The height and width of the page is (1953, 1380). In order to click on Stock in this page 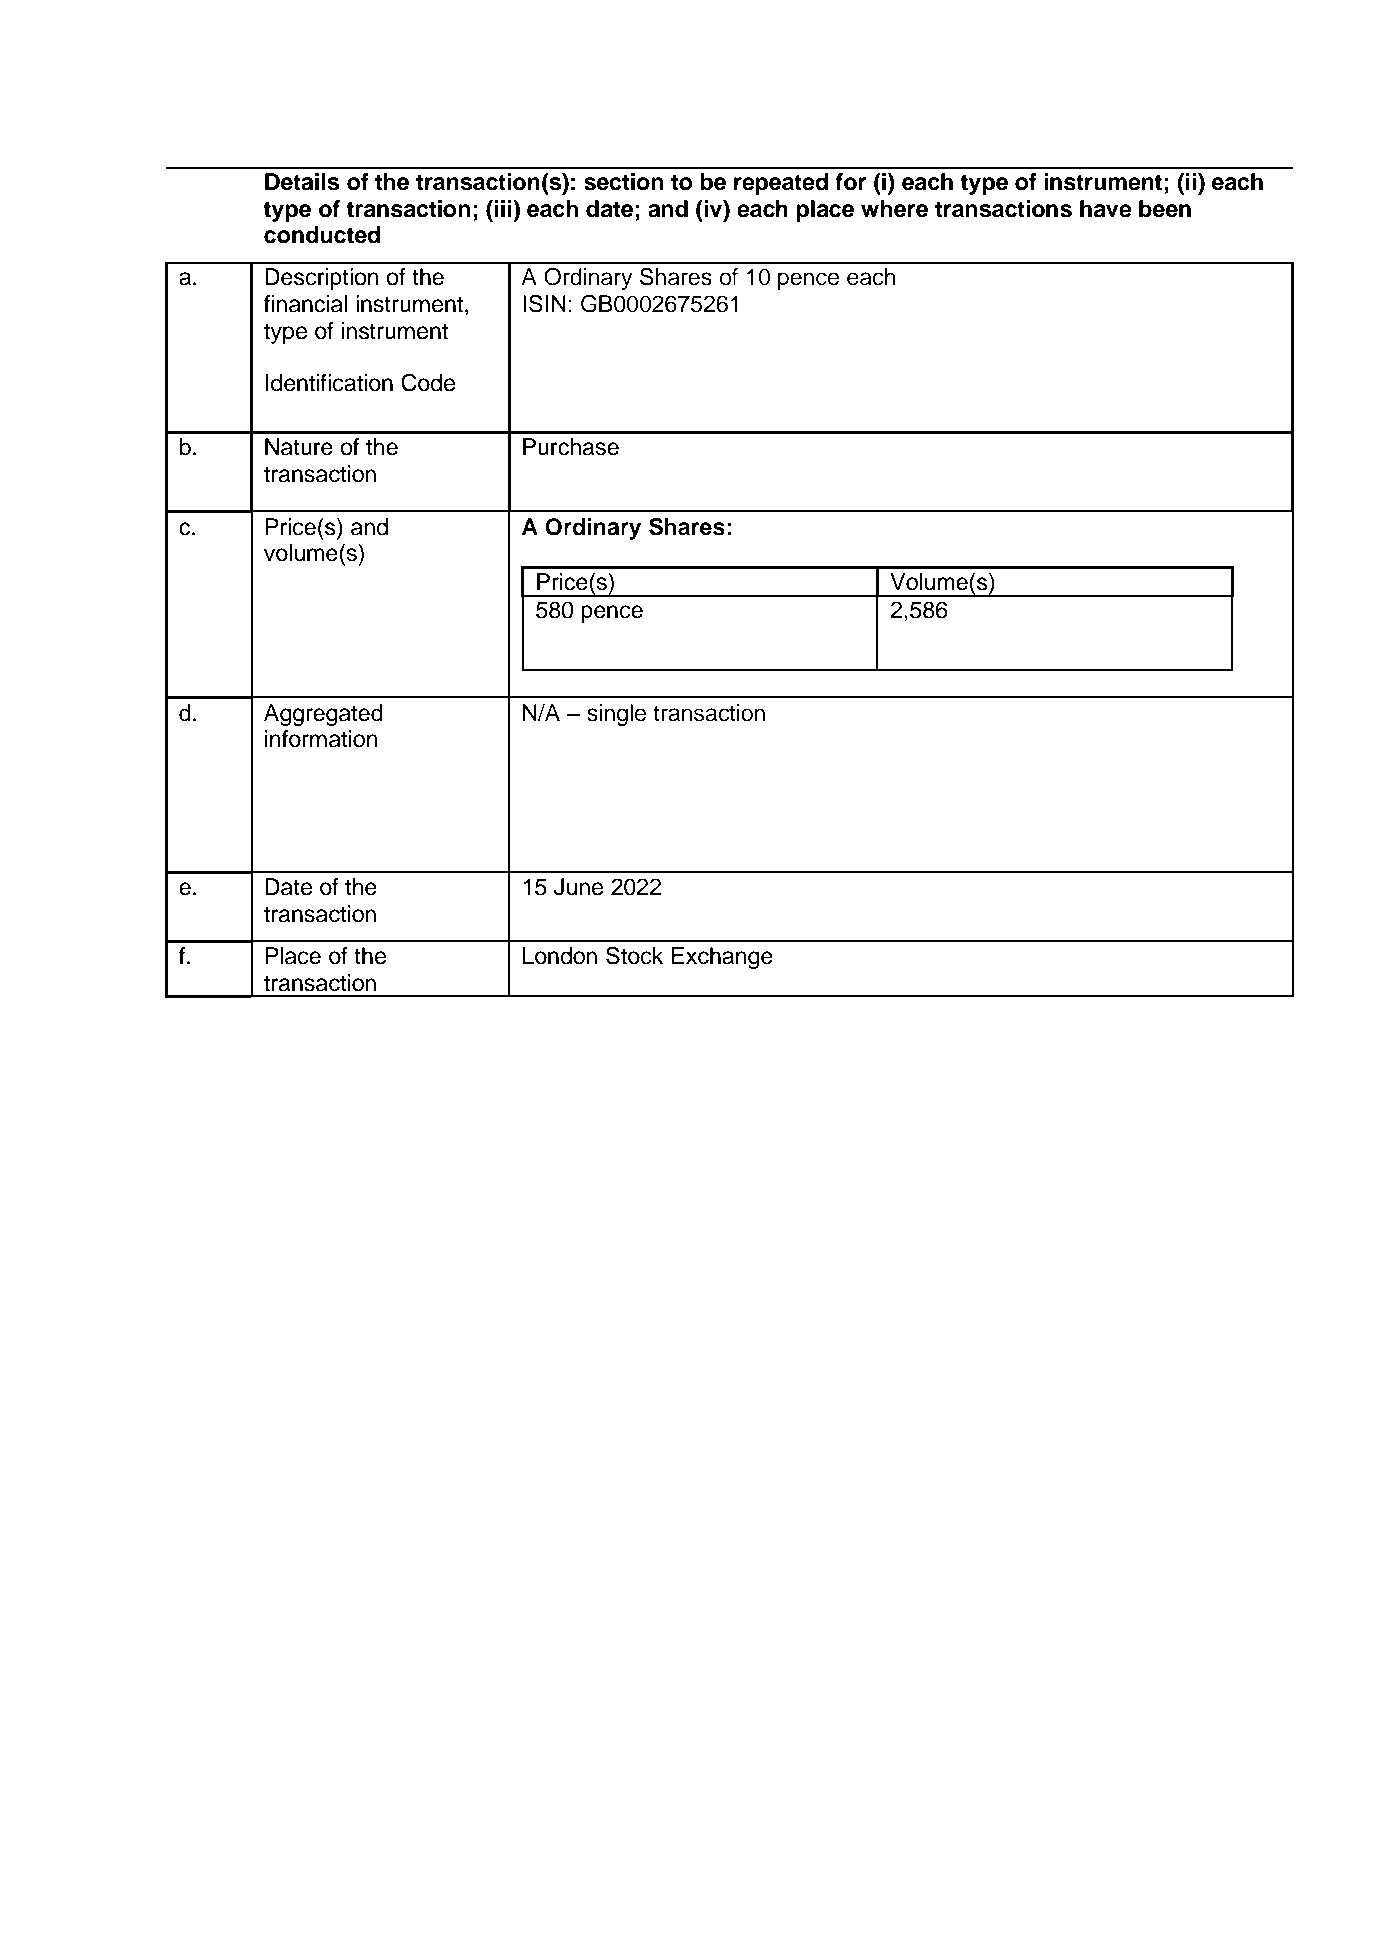, I will do `click(634, 955)`.
